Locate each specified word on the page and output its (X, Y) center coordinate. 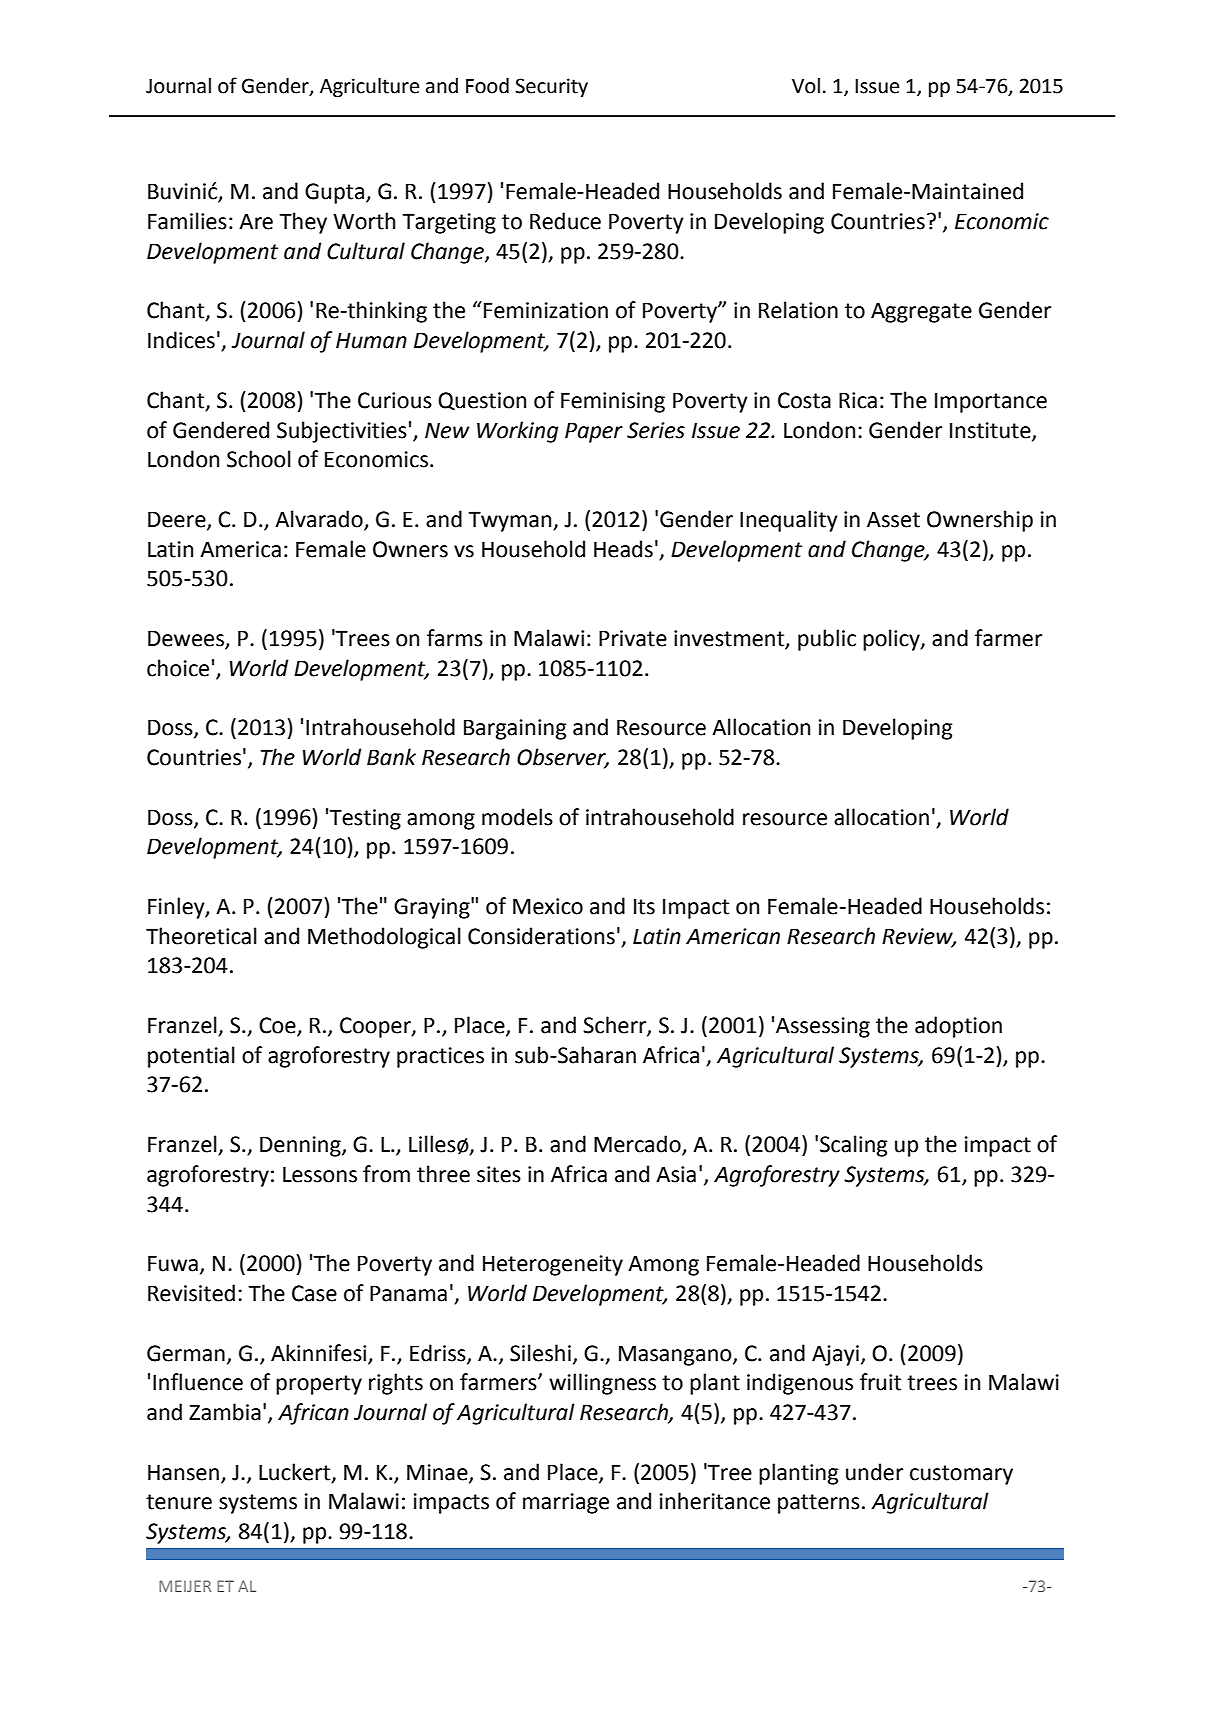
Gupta (336, 193)
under (875, 1472)
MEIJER (185, 1586)
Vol (806, 86)
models (517, 817)
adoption (958, 1027)
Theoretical (201, 936)
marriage (566, 1503)
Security (551, 87)
